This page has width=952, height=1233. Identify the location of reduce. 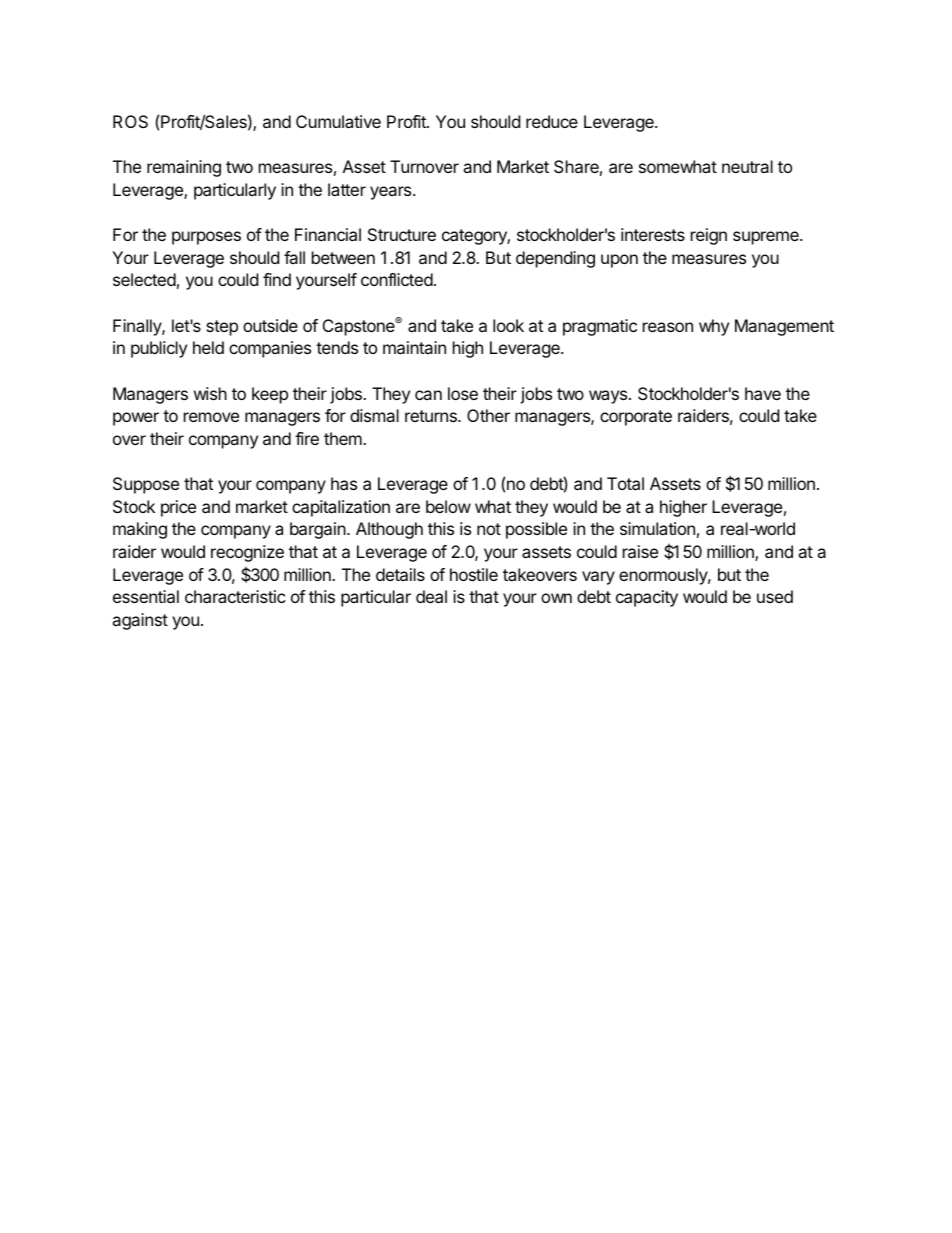
(552, 121).
